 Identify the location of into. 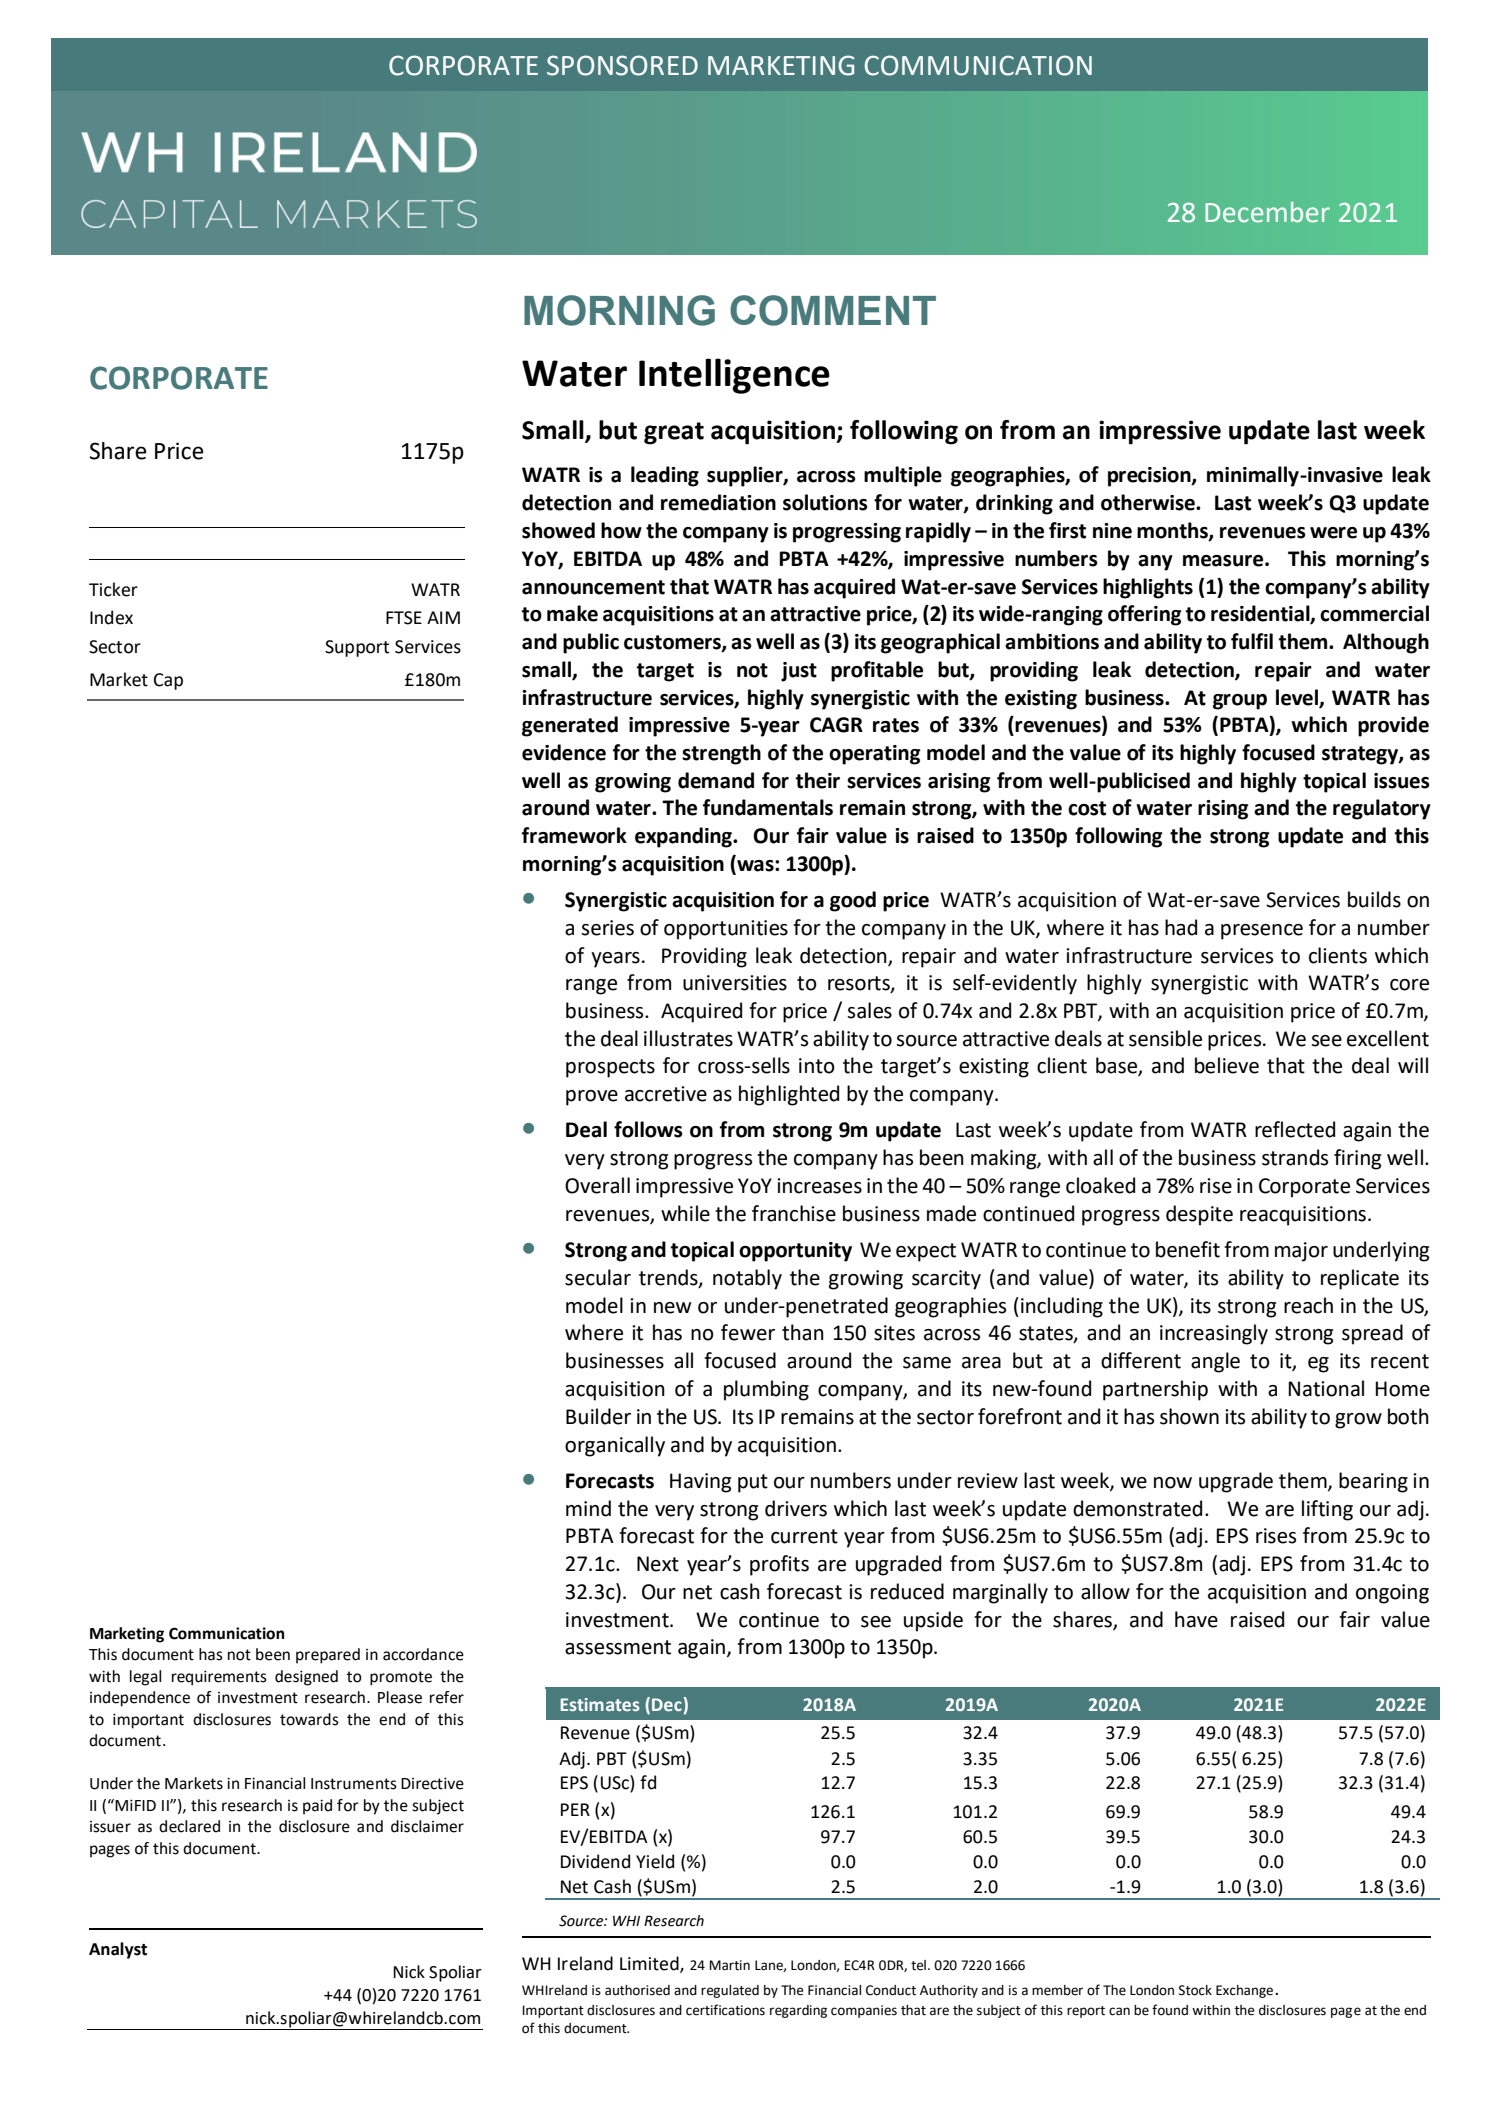
(817, 1066).
